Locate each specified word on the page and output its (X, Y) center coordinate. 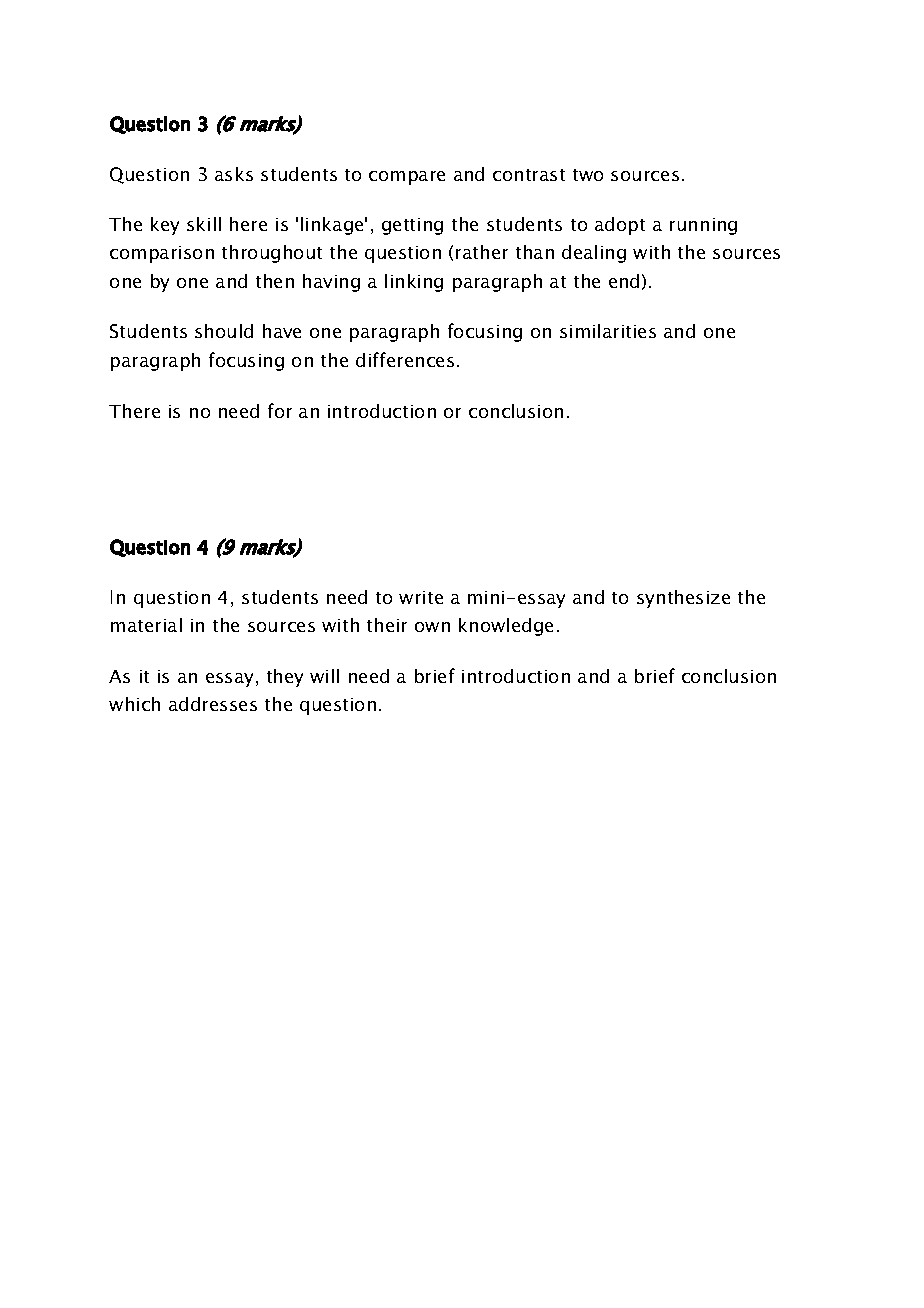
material (146, 625)
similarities (608, 331)
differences (405, 359)
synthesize (683, 599)
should (224, 331)
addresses (213, 704)
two (588, 175)
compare (407, 178)
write (421, 597)
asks (234, 174)
